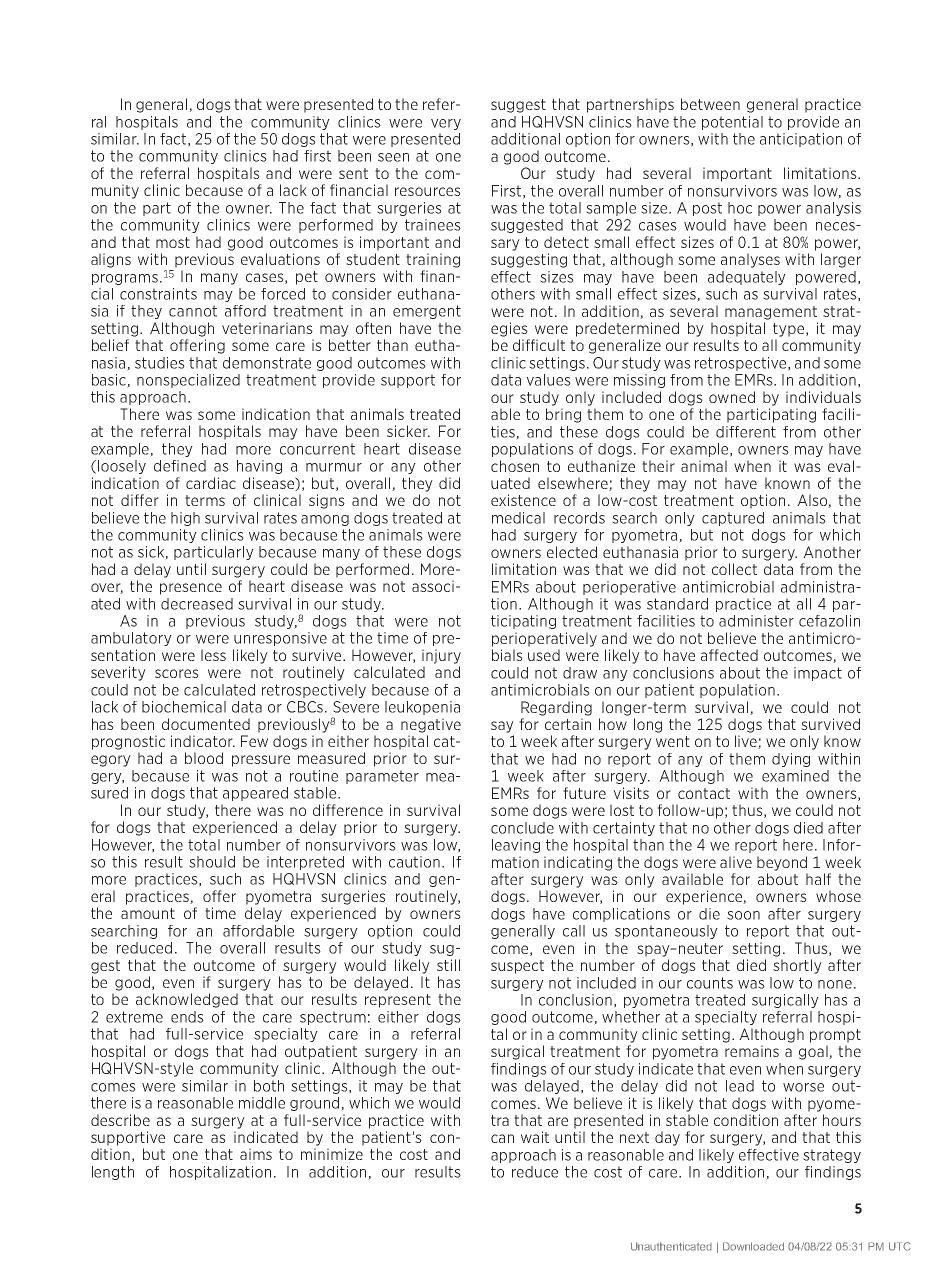  I want to click on cardiac, so click(211, 483).
